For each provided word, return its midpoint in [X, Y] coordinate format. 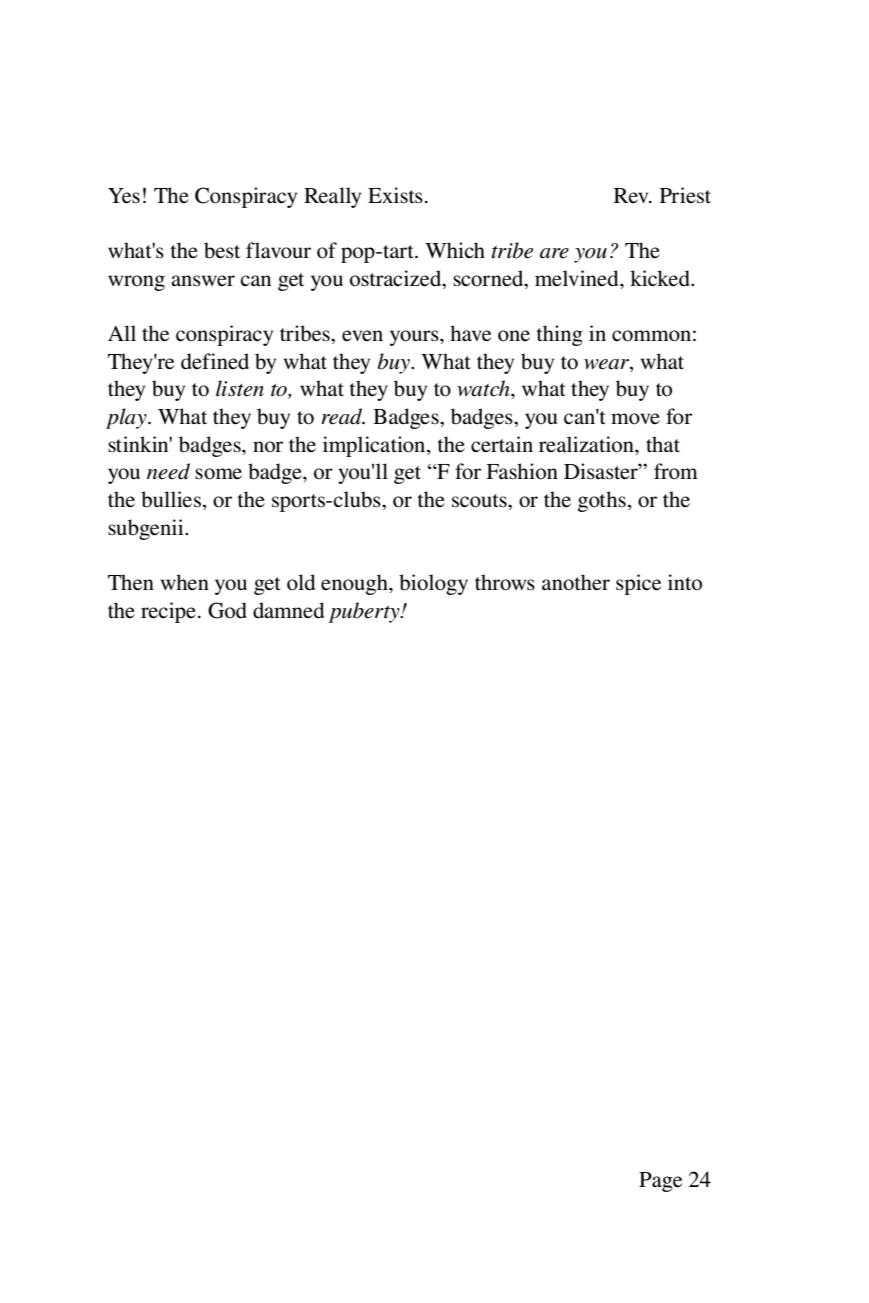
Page [660, 1182]
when [185, 582]
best [222, 250]
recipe [168, 612]
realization [587, 444]
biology [433, 584]
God [227, 610]
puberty [365, 612]
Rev [632, 195]
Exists [395, 195]
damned [288, 610]
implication [375, 446]
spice [638, 584]
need [168, 471]
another [576, 582]
